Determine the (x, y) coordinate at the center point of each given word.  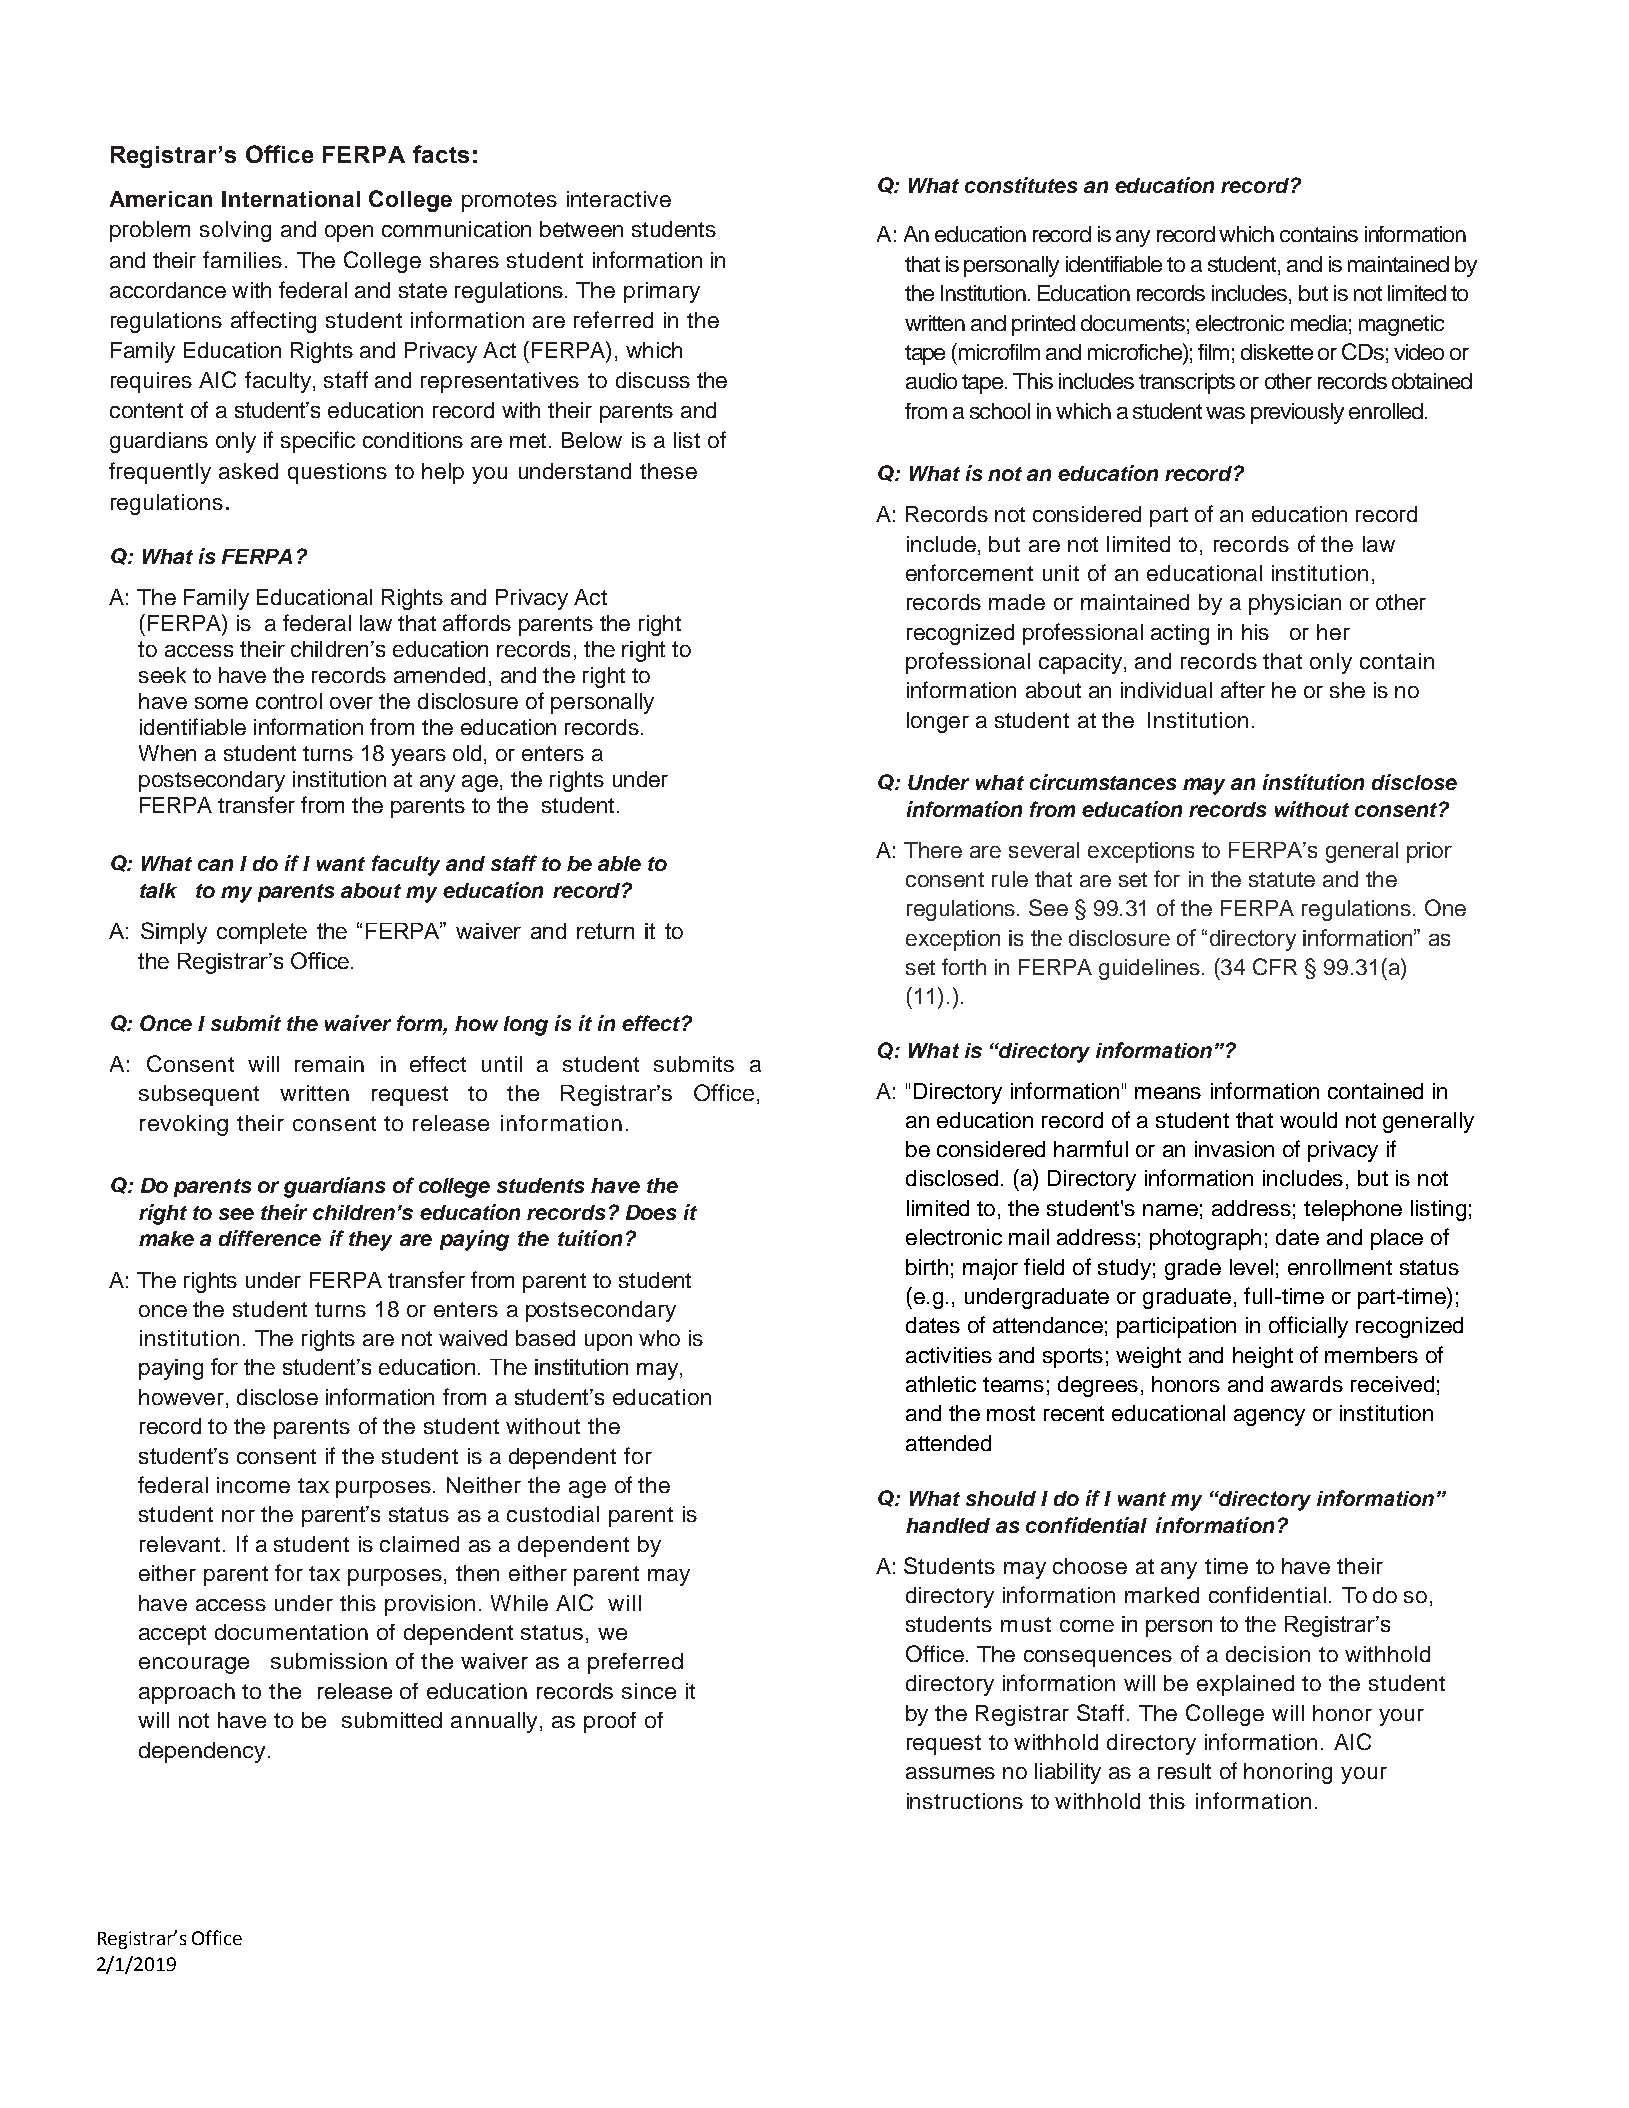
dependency (204, 1752)
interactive (619, 199)
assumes (950, 1773)
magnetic (1401, 325)
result (1184, 1771)
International (291, 199)
